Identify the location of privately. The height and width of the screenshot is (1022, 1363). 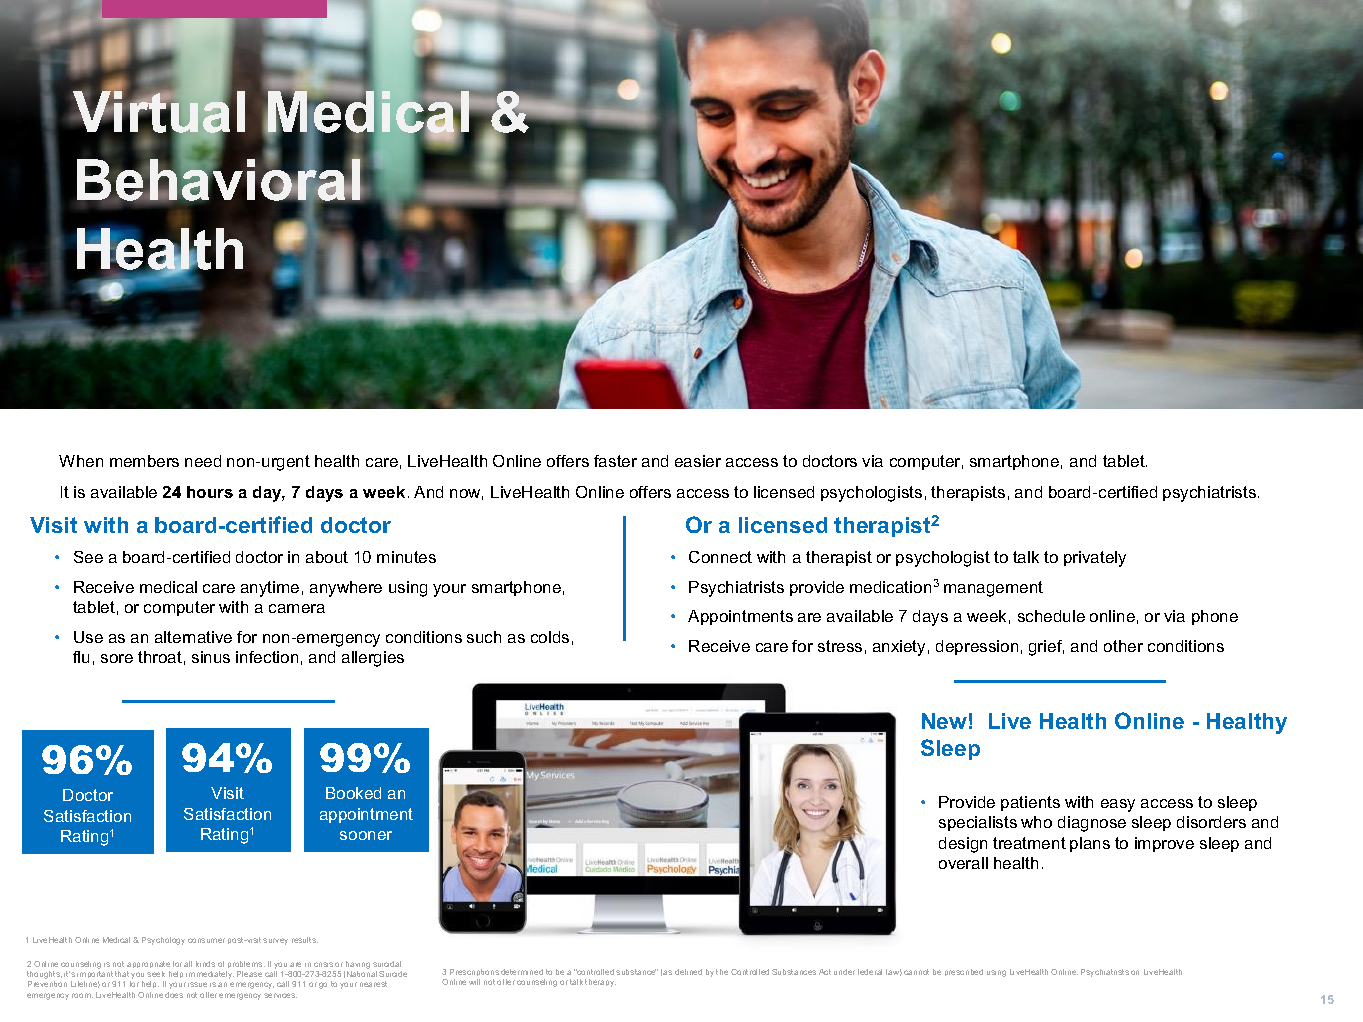
(1095, 559).
